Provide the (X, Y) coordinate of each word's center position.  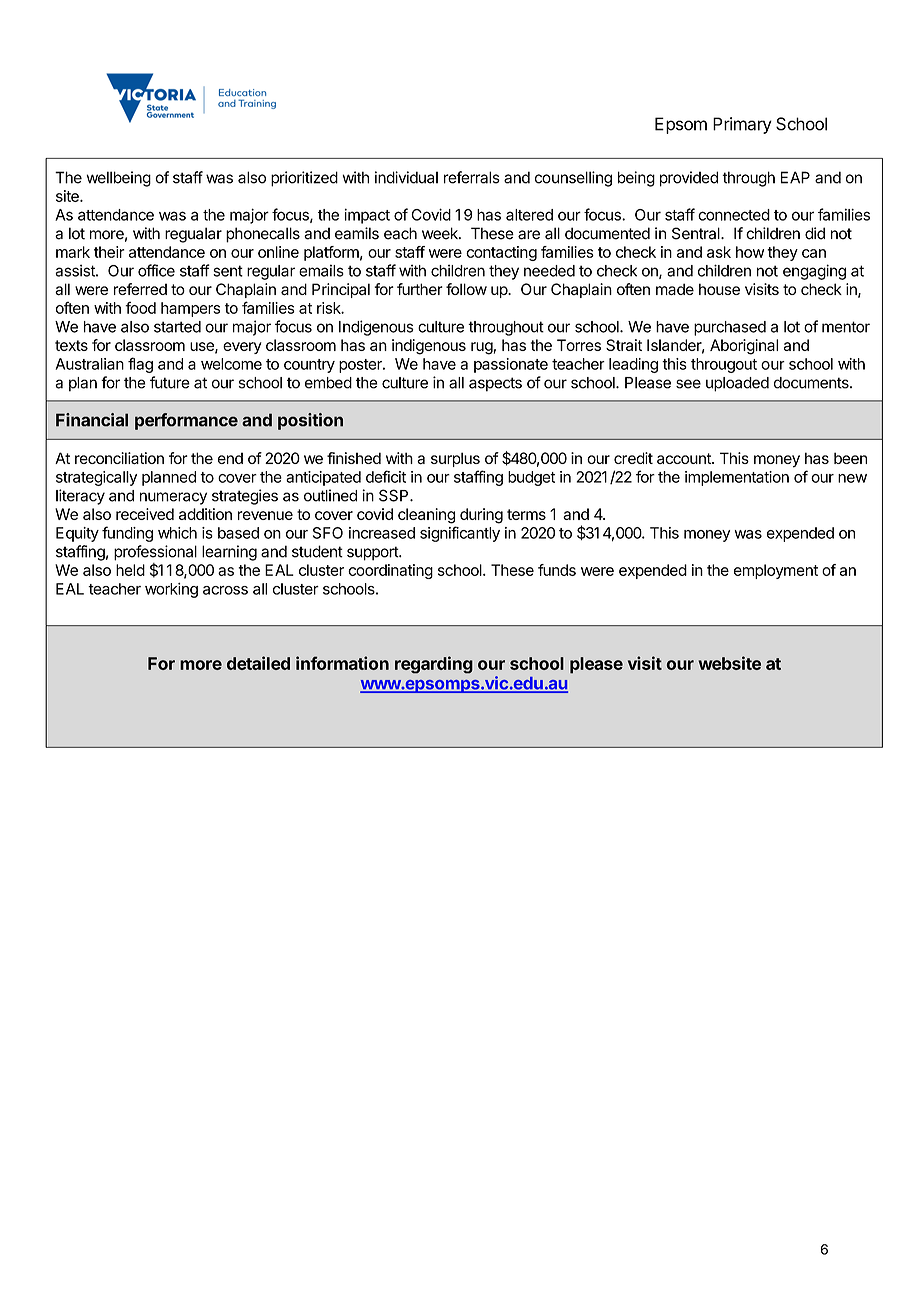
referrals (472, 177)
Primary (742, 125)
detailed (258, 663)
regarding (434, 665)
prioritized (304, 179)
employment (776, 571)
